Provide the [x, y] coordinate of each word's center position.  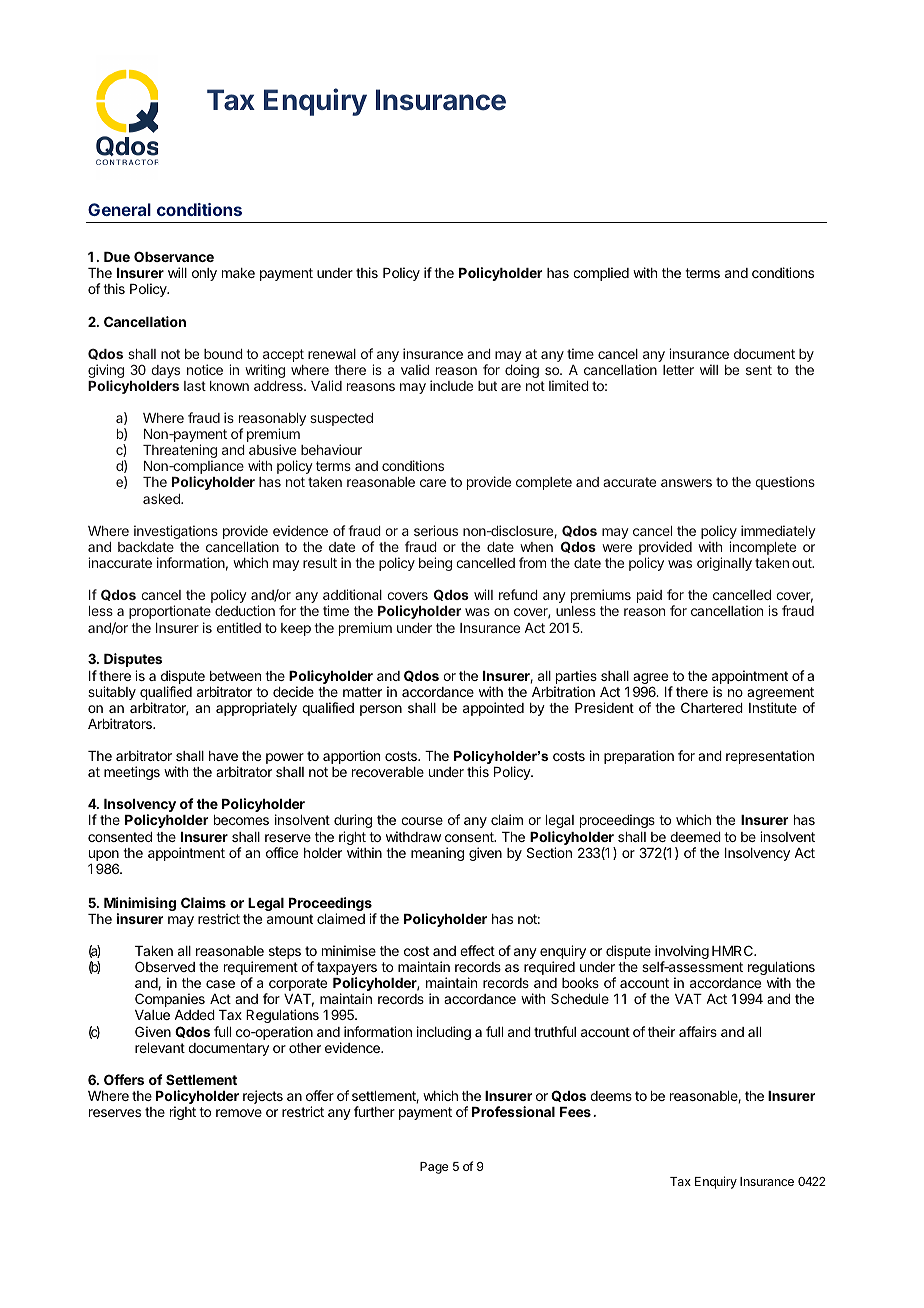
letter [678, 370]
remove [239, 1113]
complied [601, 274]
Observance [174, 256]
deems [611, 1096]
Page [434, 1168]
